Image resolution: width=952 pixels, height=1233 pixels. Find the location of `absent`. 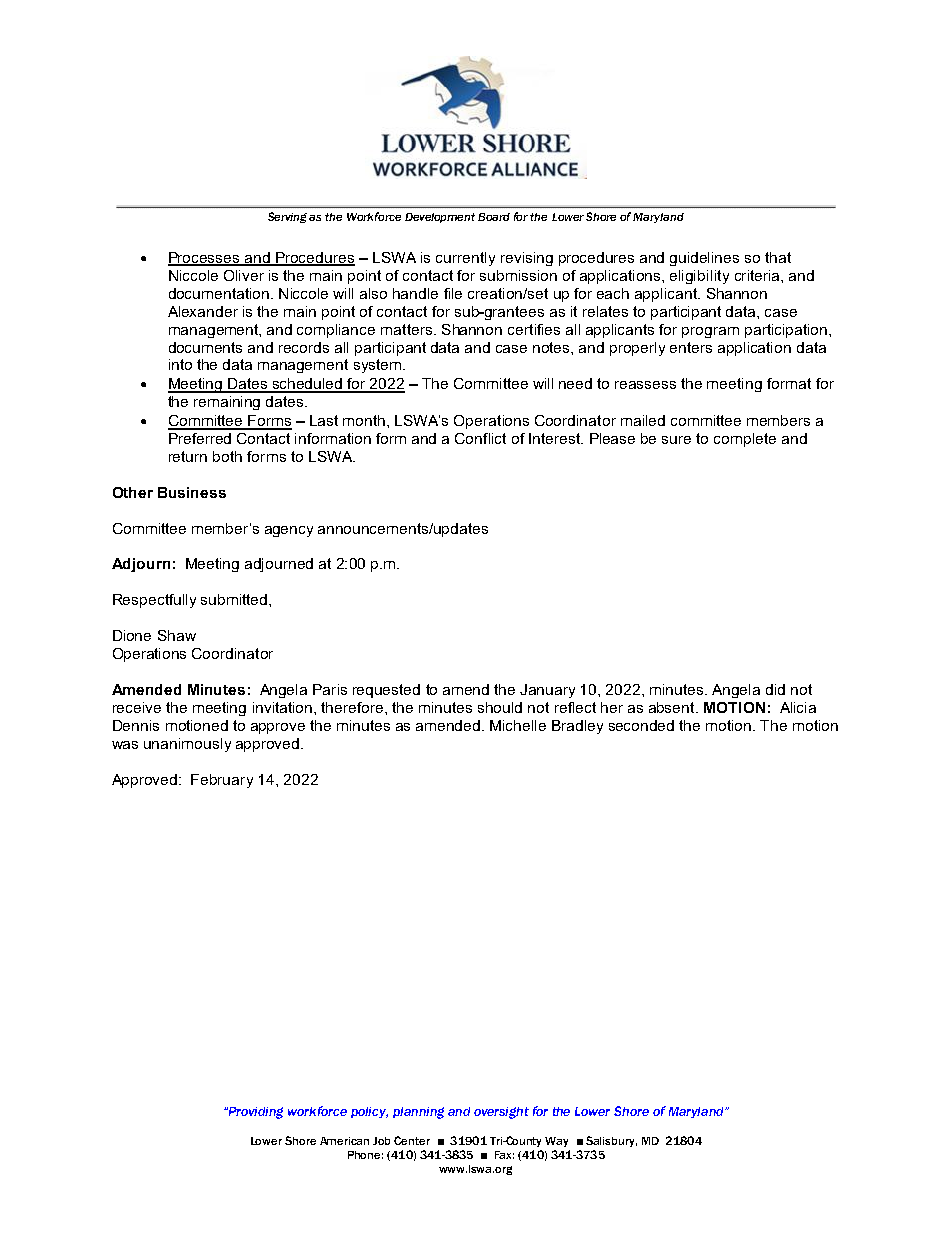

absent is located at coordinates (673, 707).
